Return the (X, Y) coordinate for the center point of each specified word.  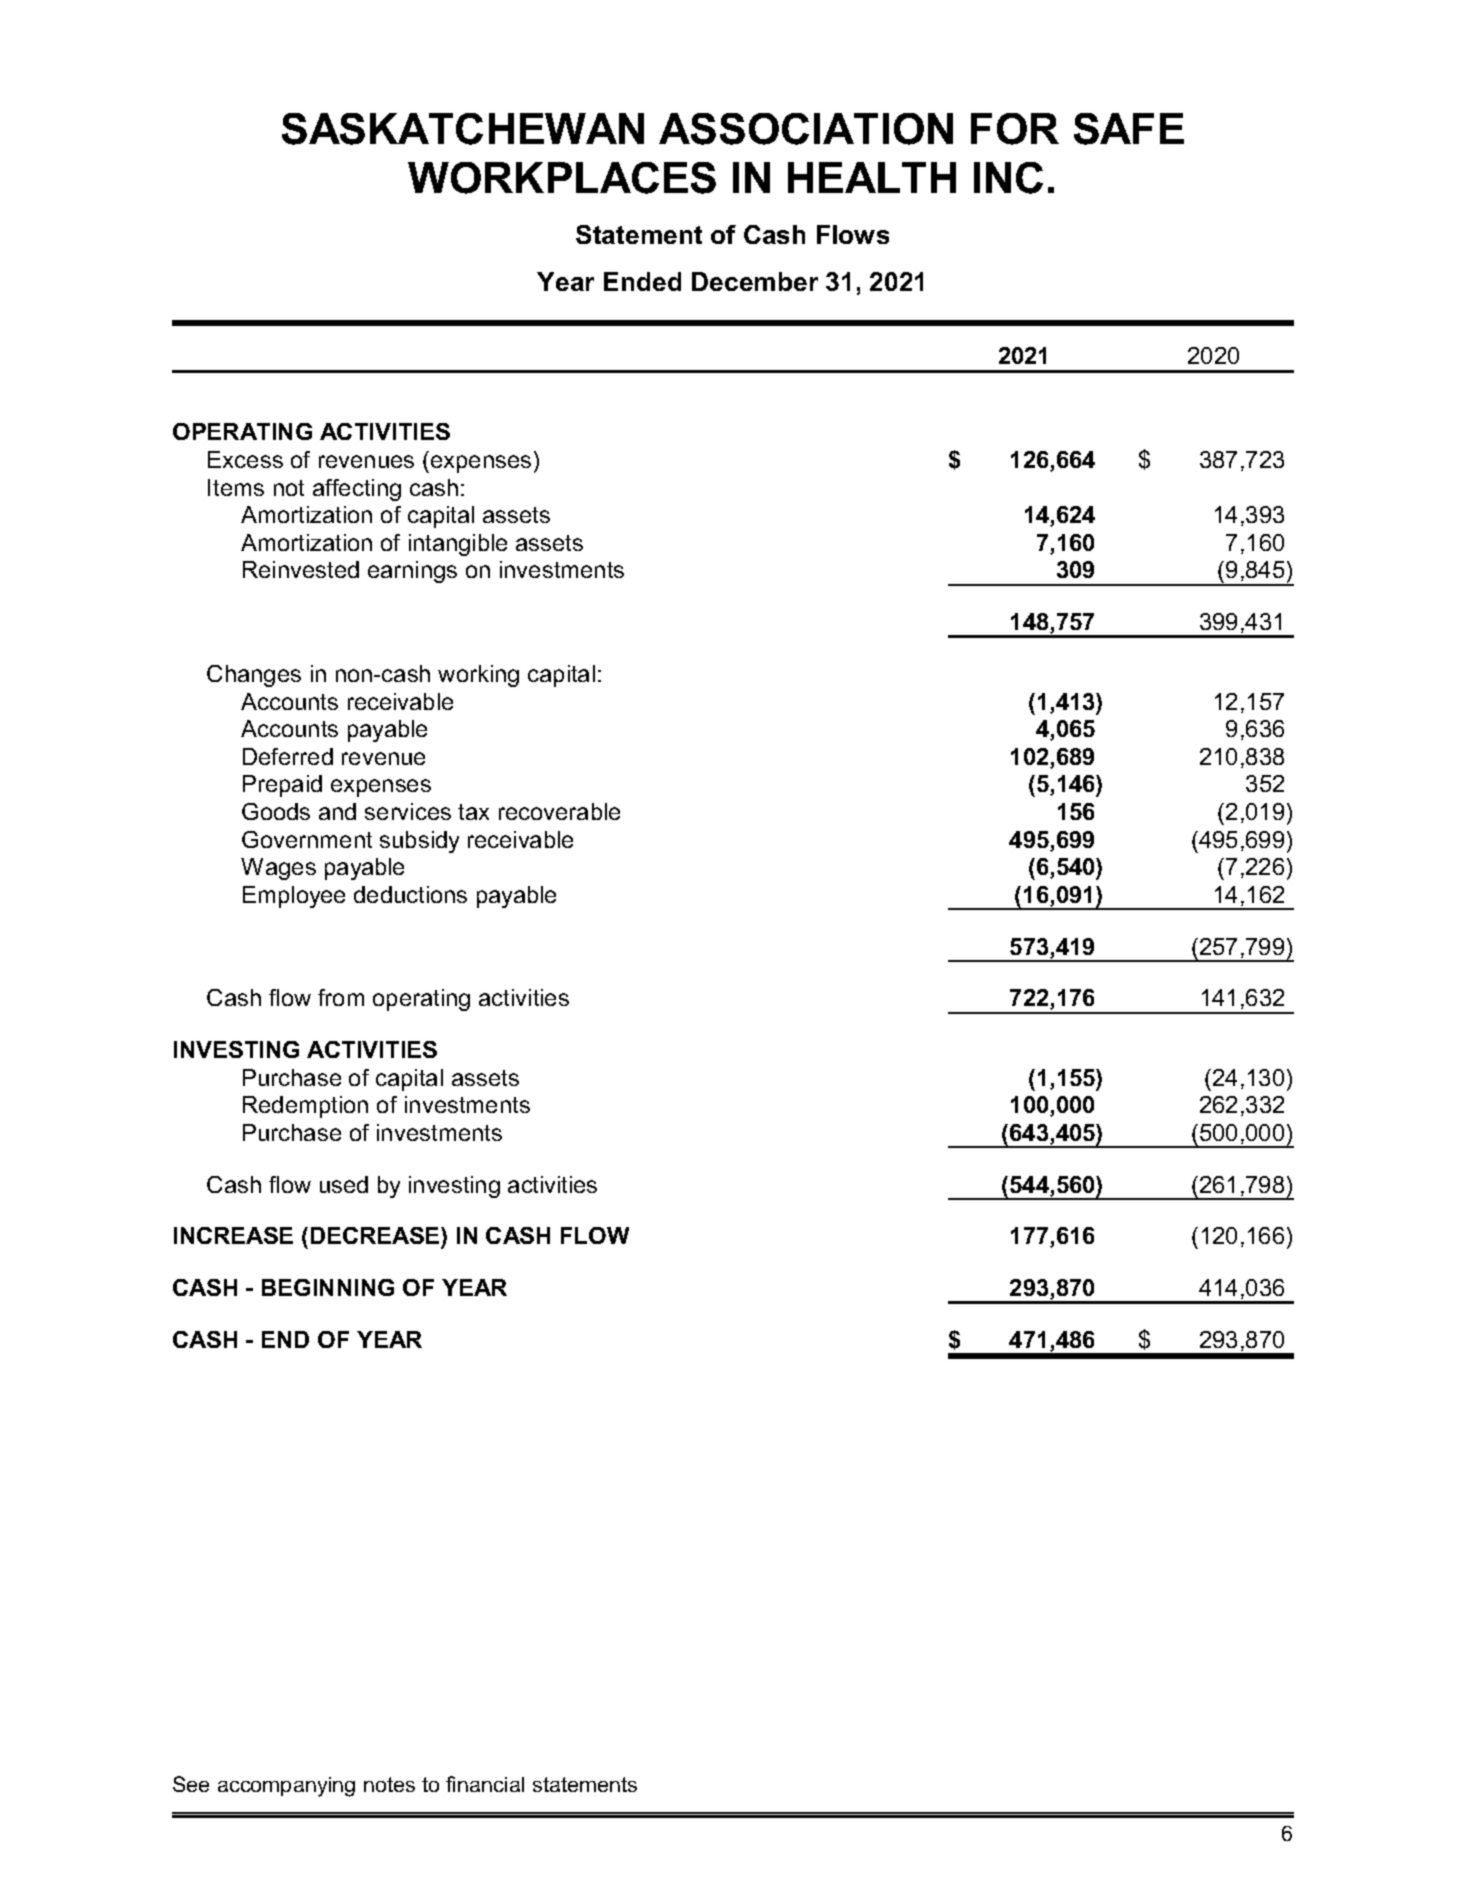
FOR (1015, 129)
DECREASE (376, 1237)
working (478, 676)
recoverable (559, 811)
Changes (254, 676)
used (344, 1184)
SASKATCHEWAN (463, 129)
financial (485, 1784)
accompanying (286, 1787)
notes (389, 1784)
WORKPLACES (562, 178)
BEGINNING (328, 1287)
